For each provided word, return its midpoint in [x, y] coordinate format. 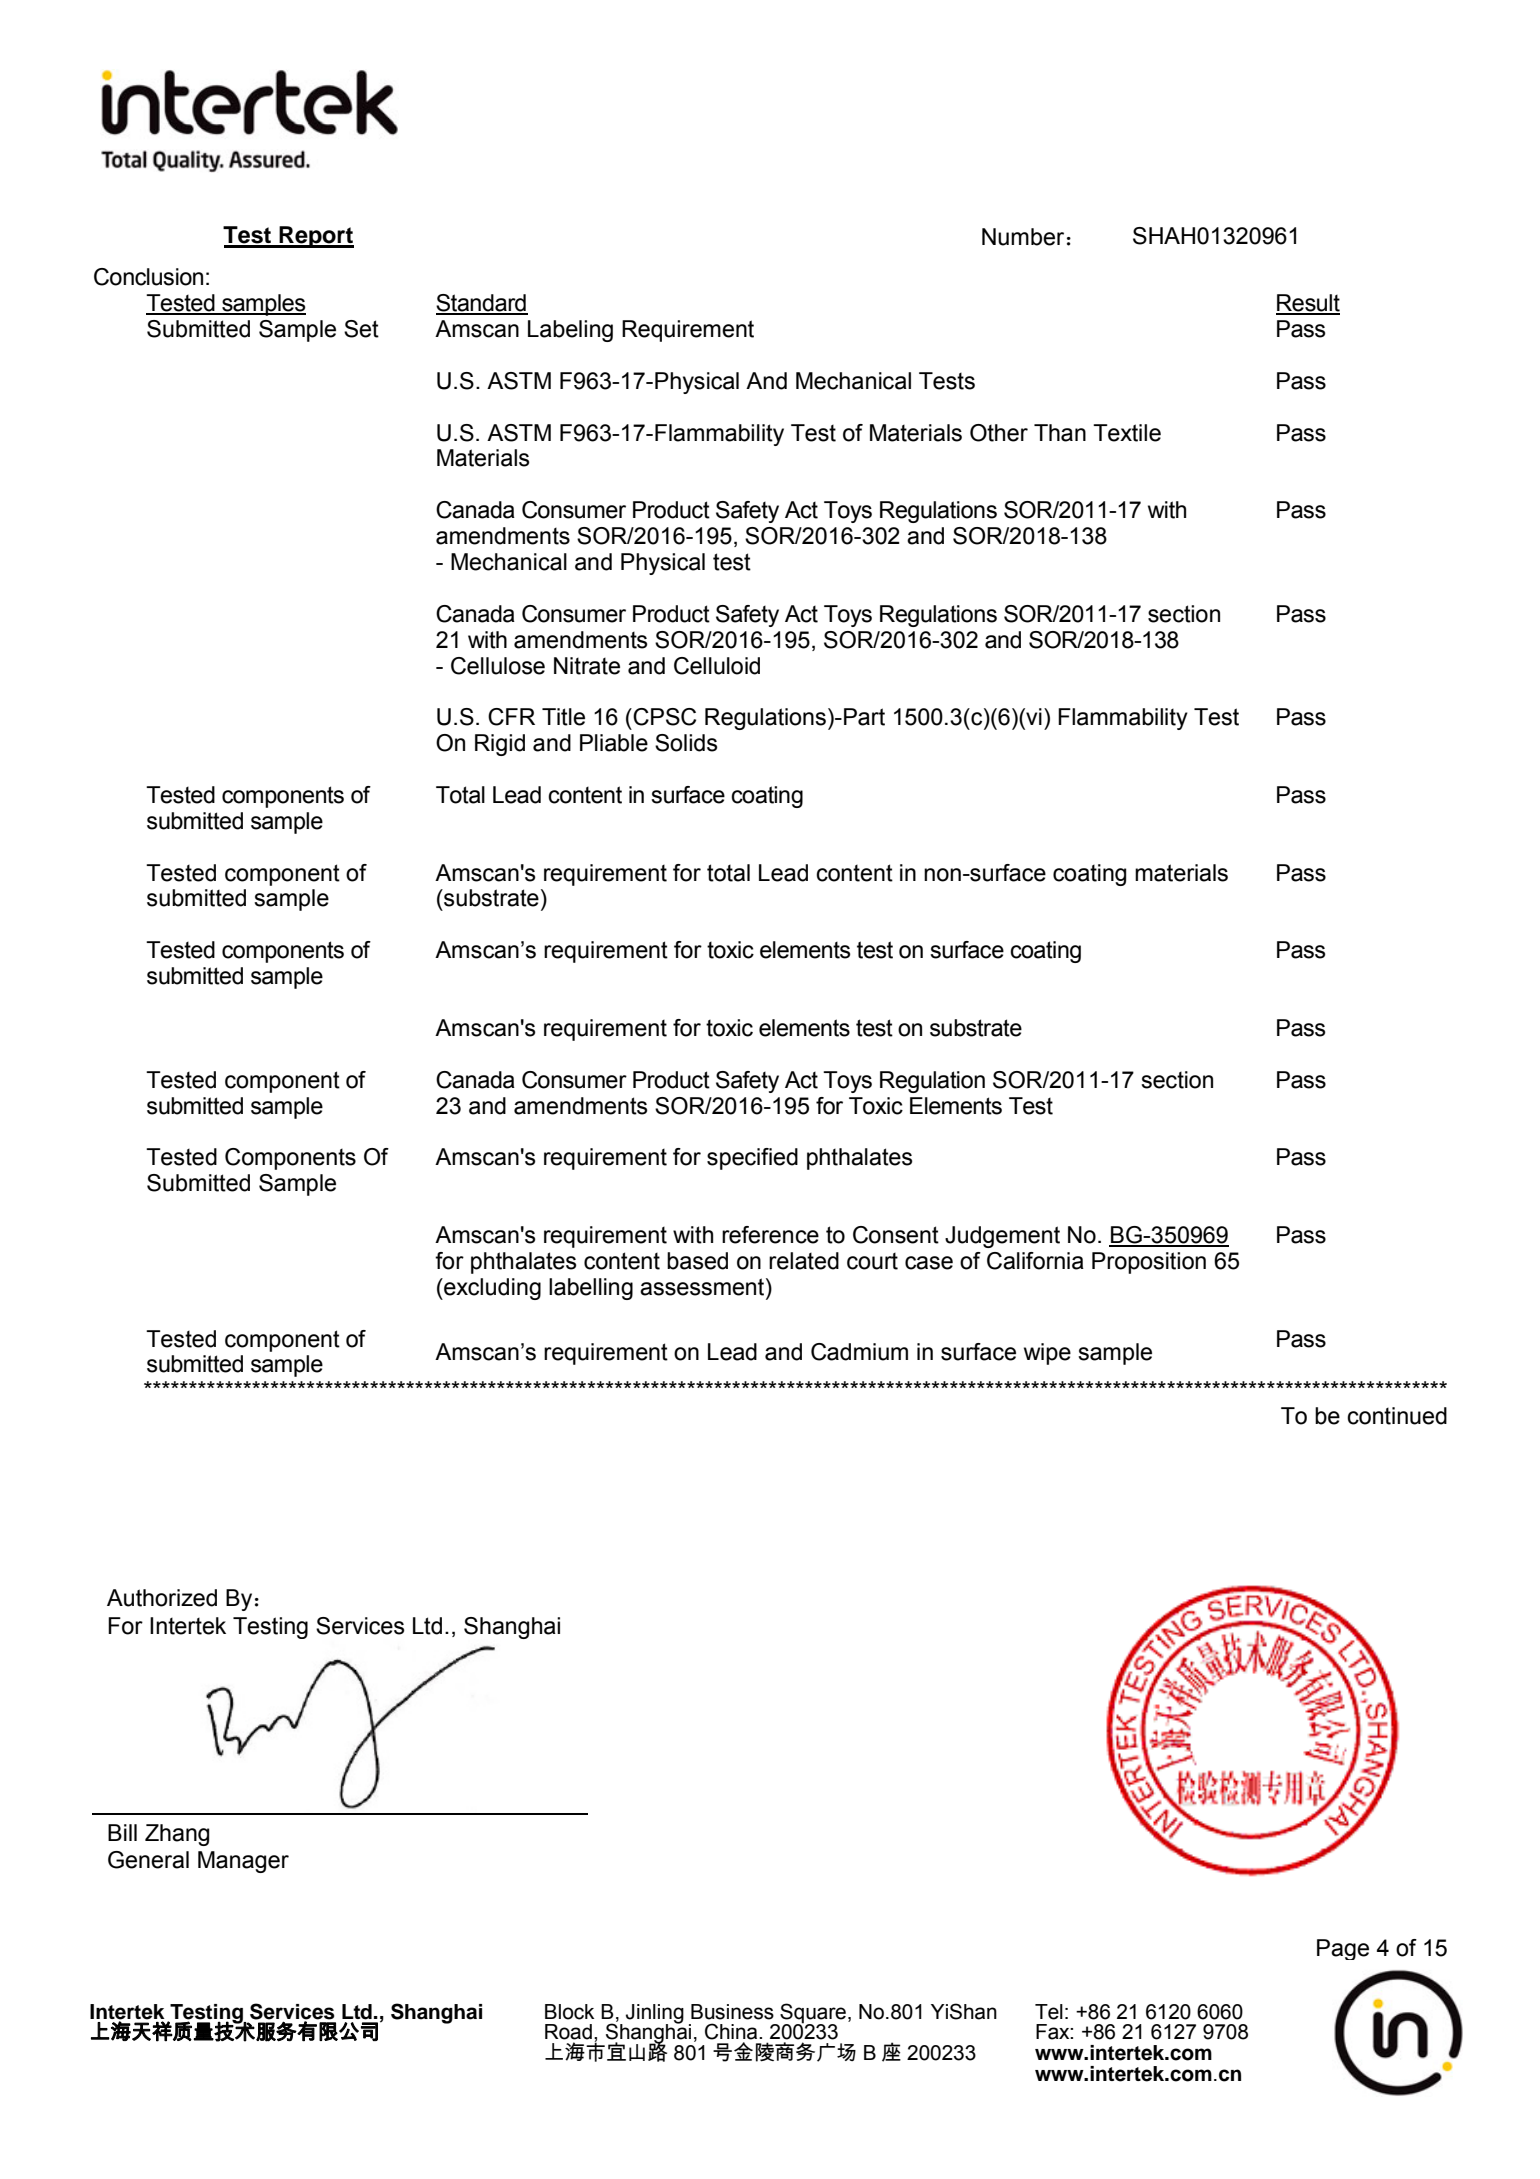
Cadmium [859, 1352]
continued [1397, 1416]
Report [316, 237]
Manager [243, 1862]
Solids [686, 743]
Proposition [1149, 1263]
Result [1308, 304]
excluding [491, 1289]
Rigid [500, 745]
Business [732, 2012]
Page [1343, 1949]
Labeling [570, 331]
